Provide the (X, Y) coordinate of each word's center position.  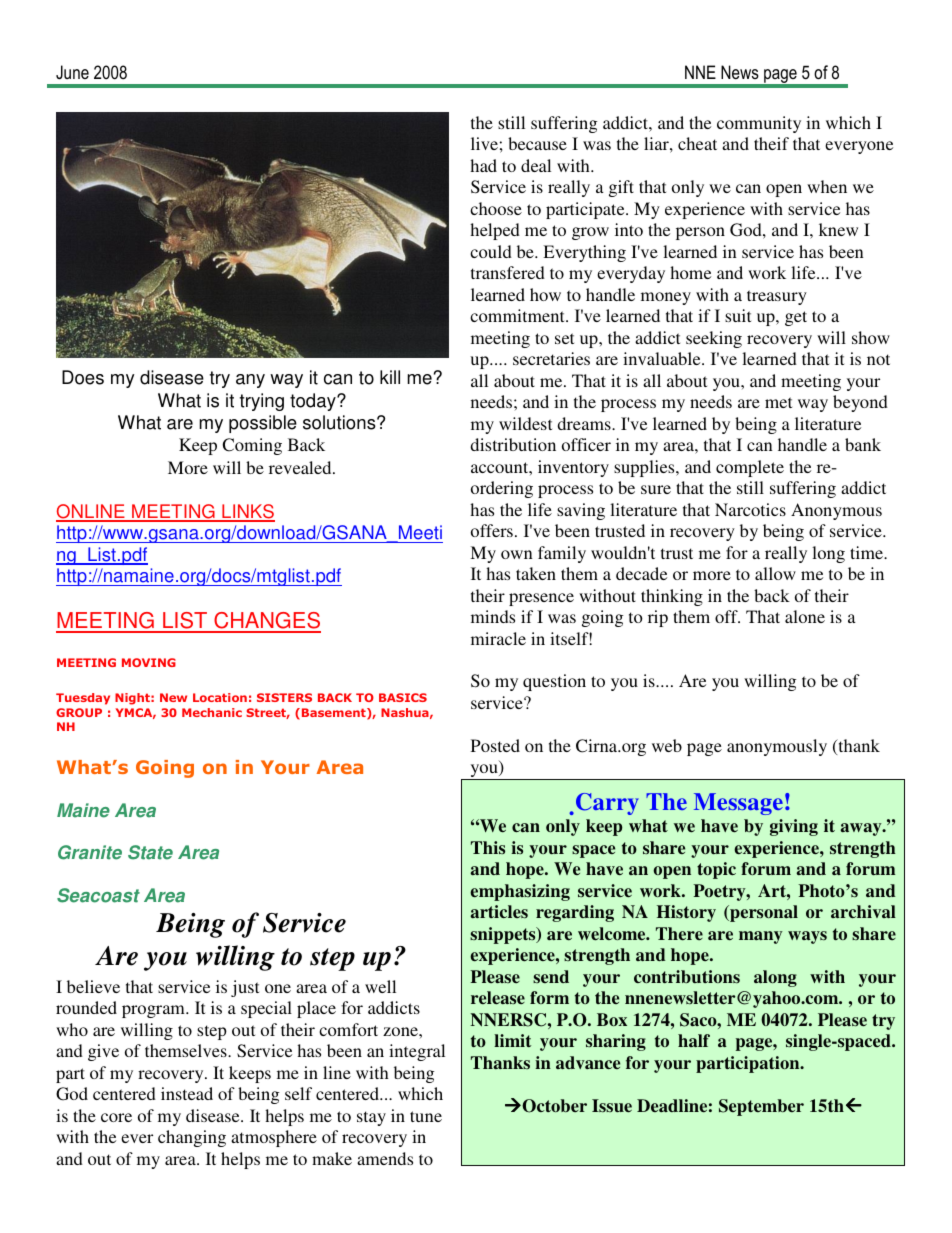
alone (805, 616)
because (537, 143)
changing (192, 1138)
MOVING (149, 662)
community (759, 124)
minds (493, 616)
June (72, 72)
